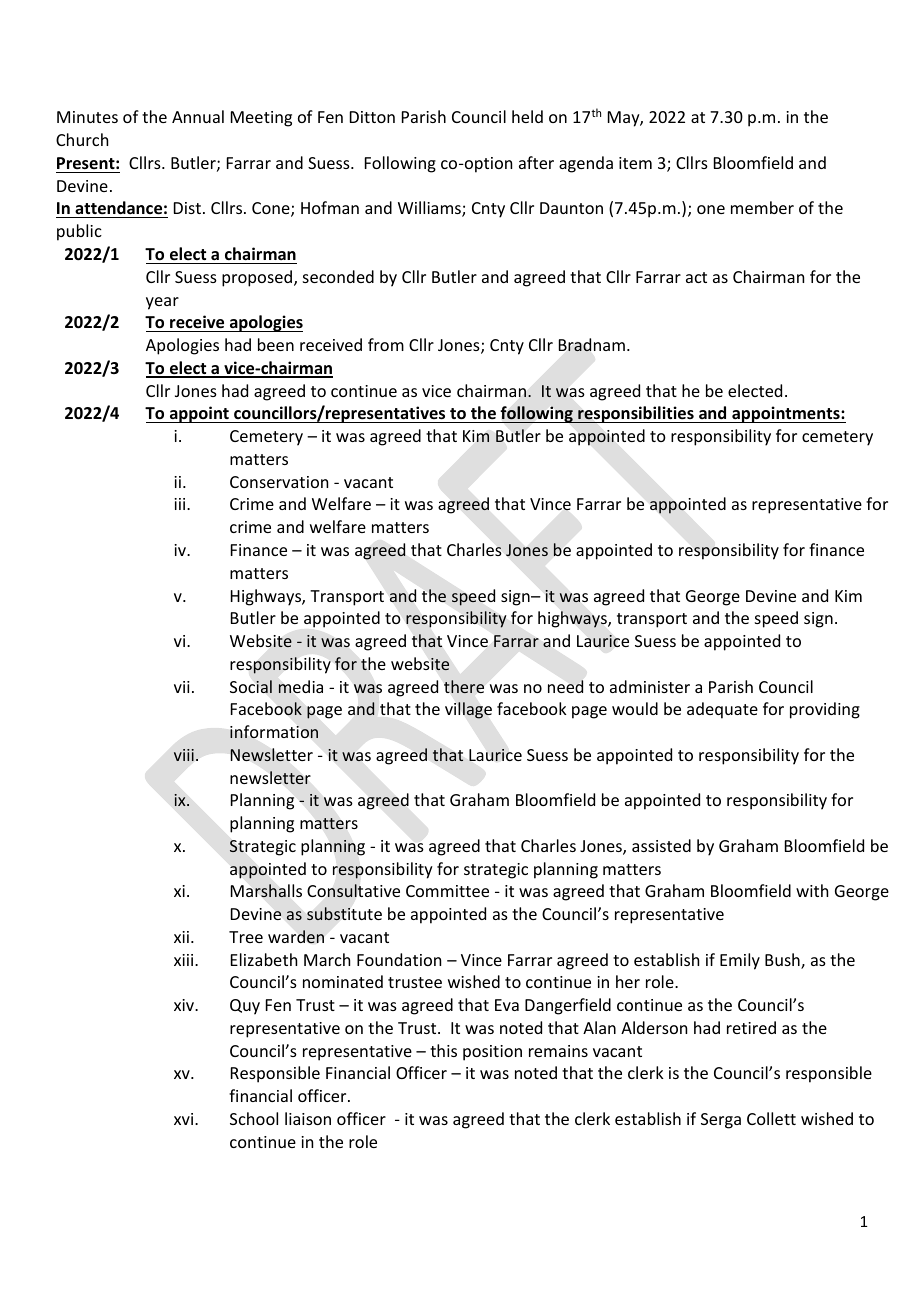  I want to click on administer, so click(650, 686).
